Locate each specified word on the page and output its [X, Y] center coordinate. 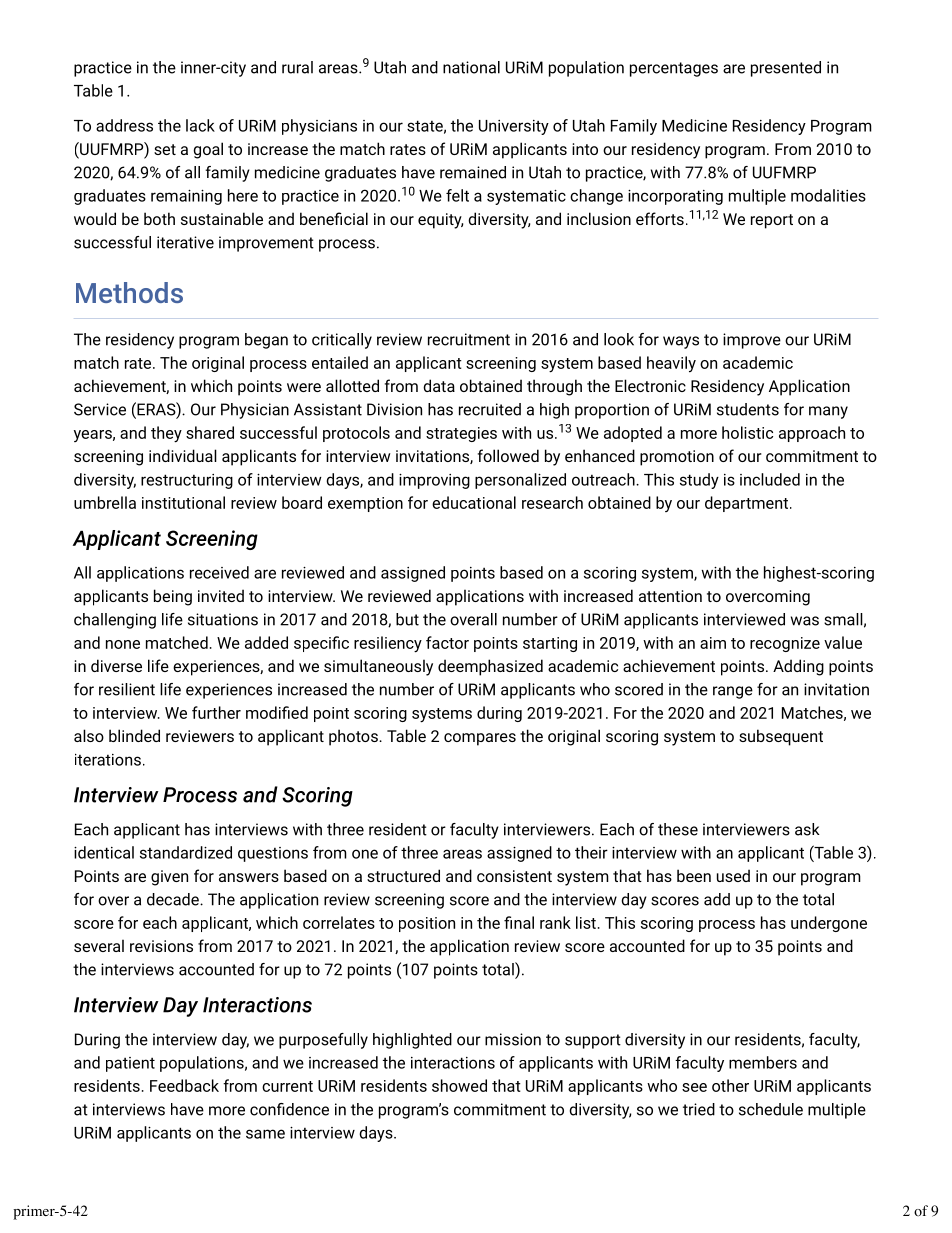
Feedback [184, 1085]
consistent [514, 876]
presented [786, 69]
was [805, 621]
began [266, 341]
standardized [186, 852]
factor [447, 642]
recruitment [469, 339]
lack [200, 125]
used [733, 875]
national [471, 67]
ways [681, 342]
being [173, 597]
